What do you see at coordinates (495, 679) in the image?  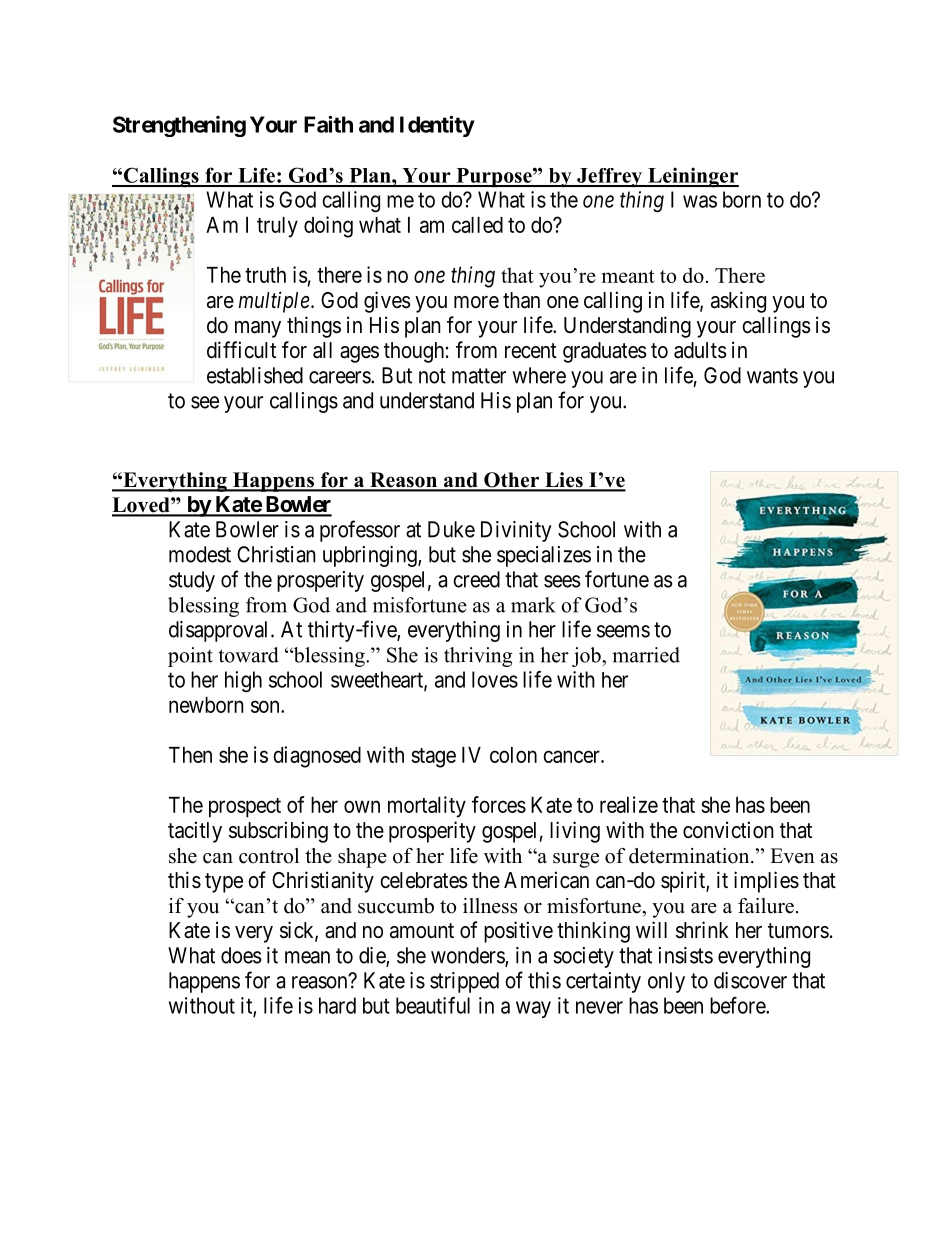 I see `loves` at bounding box center [495, 679].
